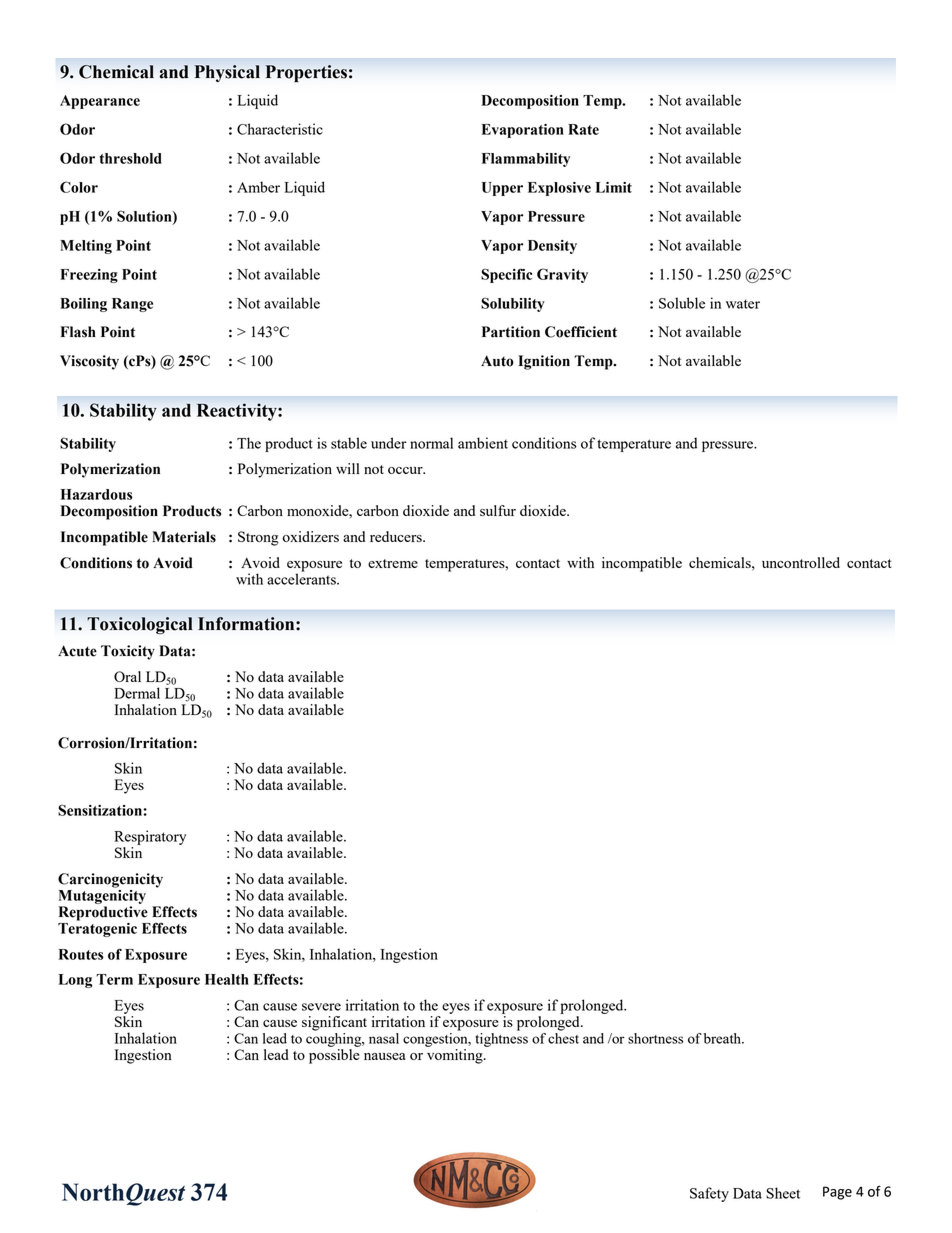  Describe the element at coordinates (583, 129) in the screenshot. I see `Rate` at that location.
